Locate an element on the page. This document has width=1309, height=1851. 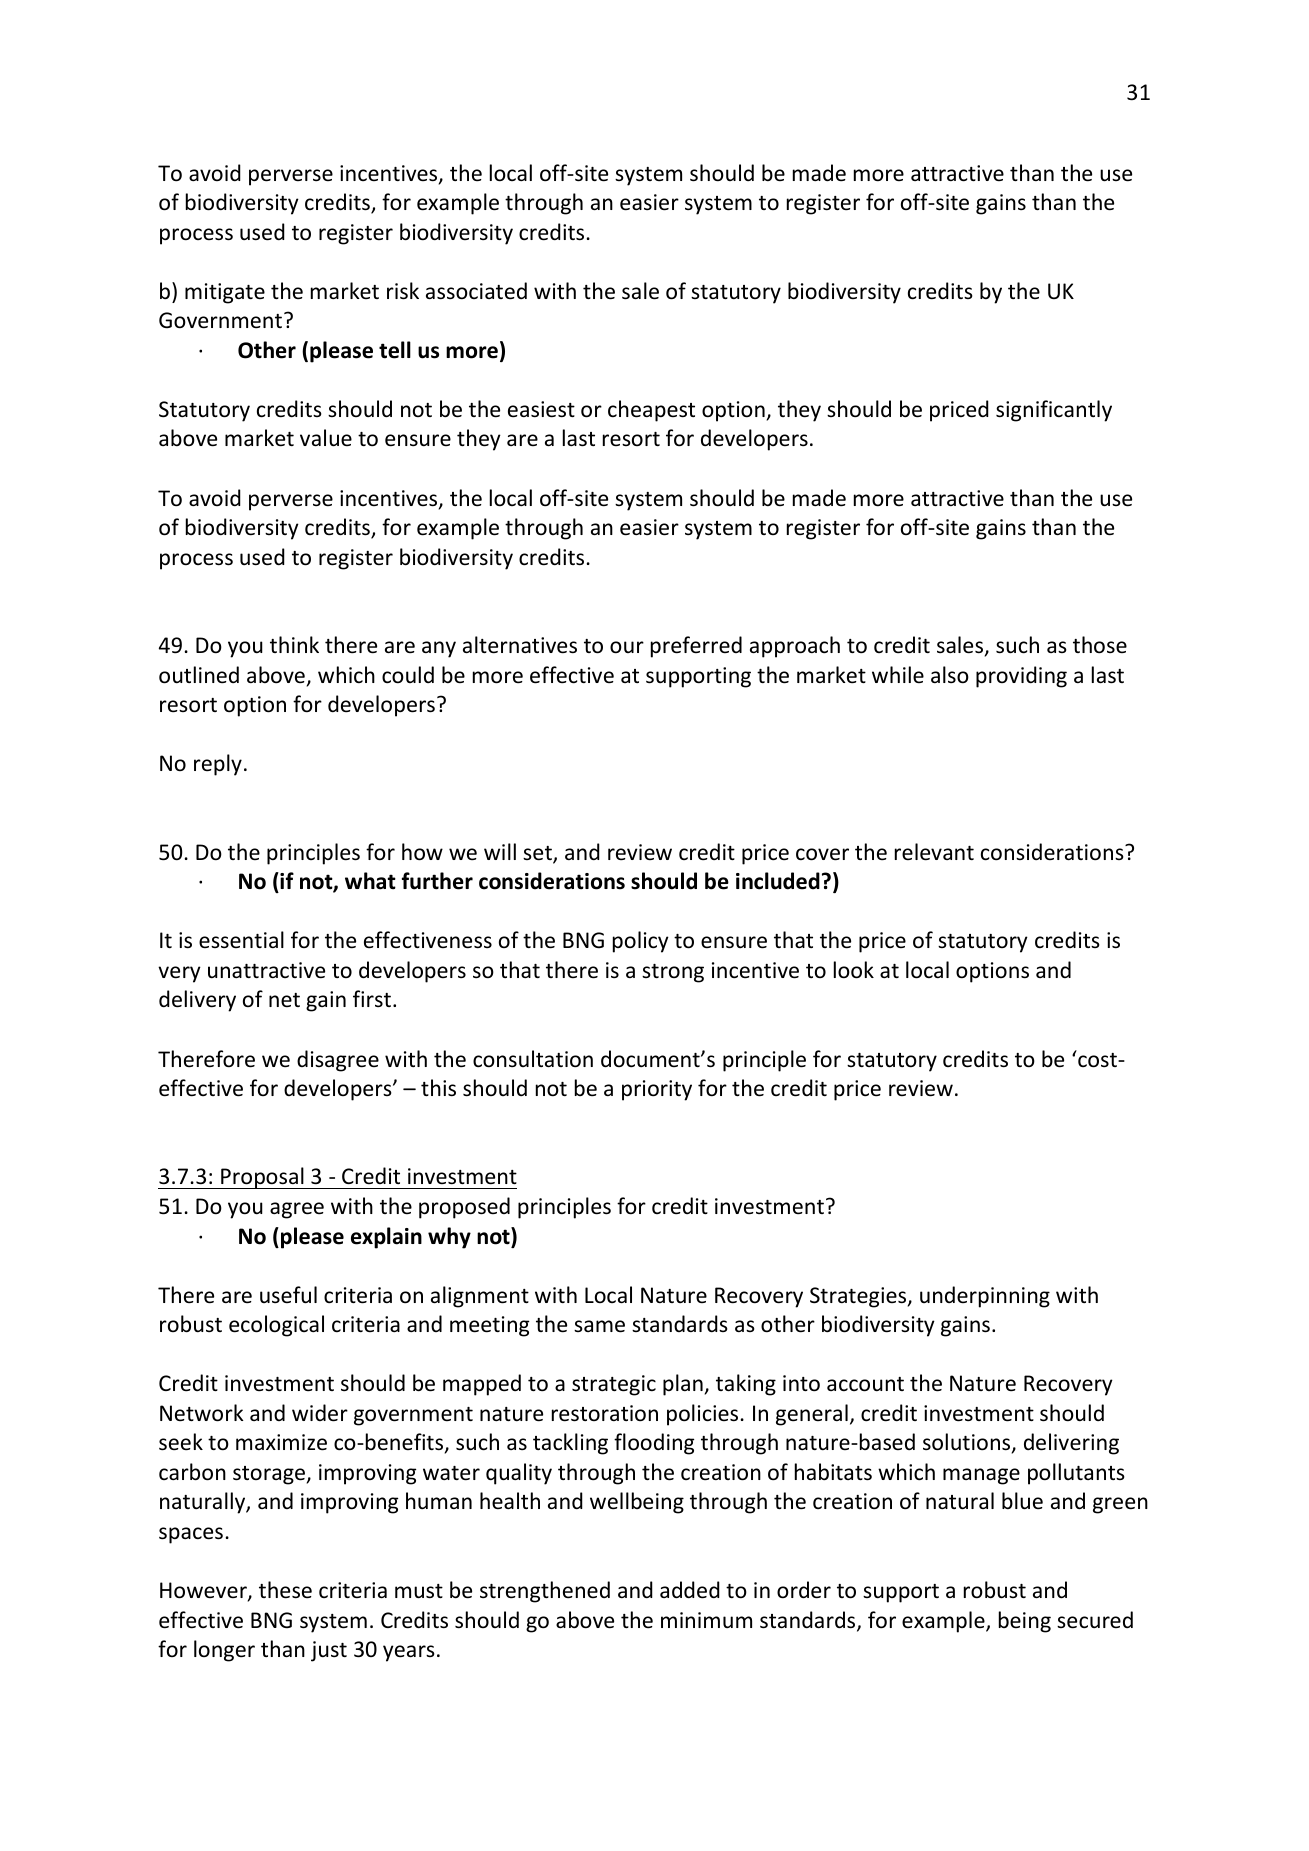
significantly is located at coordinates (1054, 411).
